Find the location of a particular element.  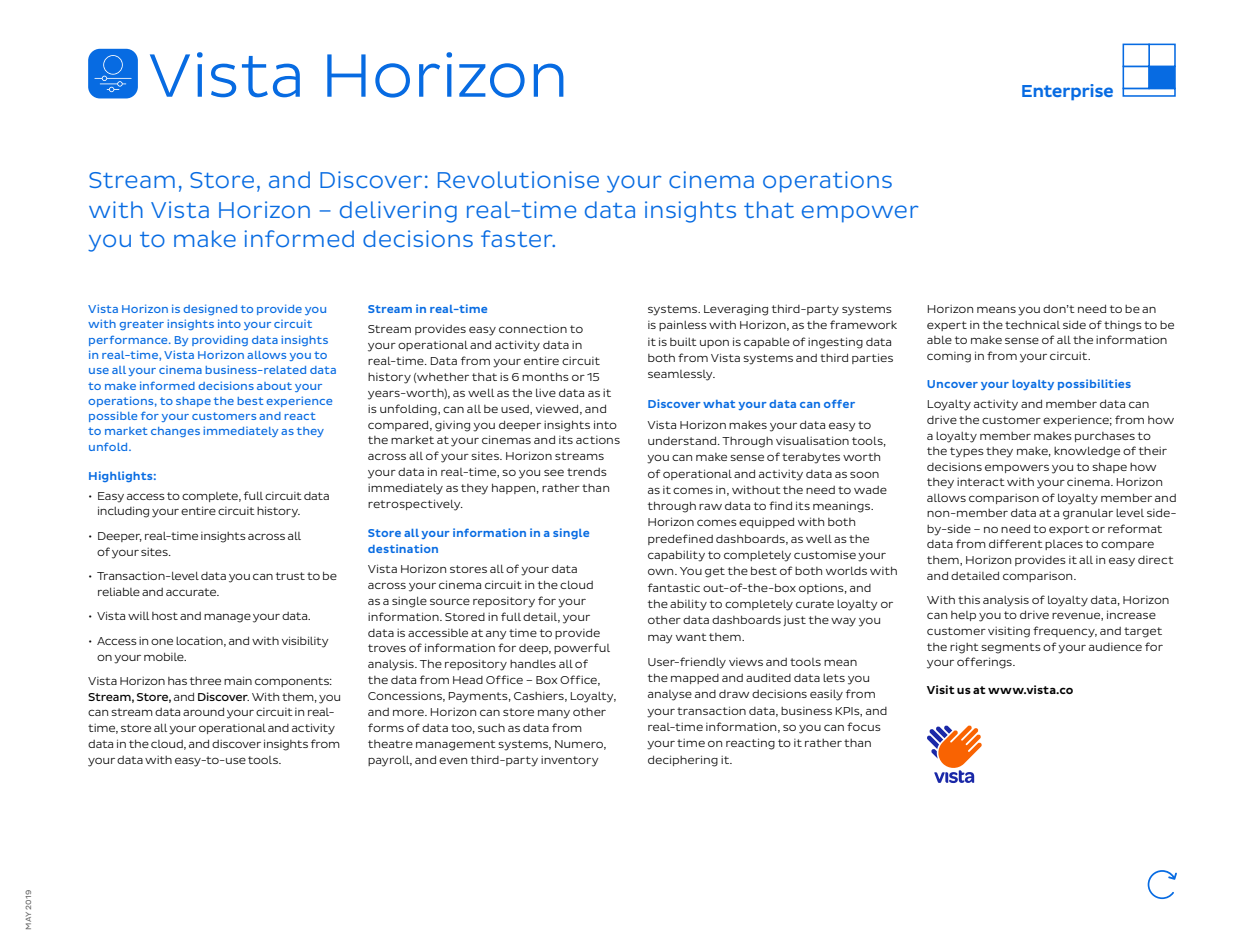

deciphering is located at coordinates (683, 761).
